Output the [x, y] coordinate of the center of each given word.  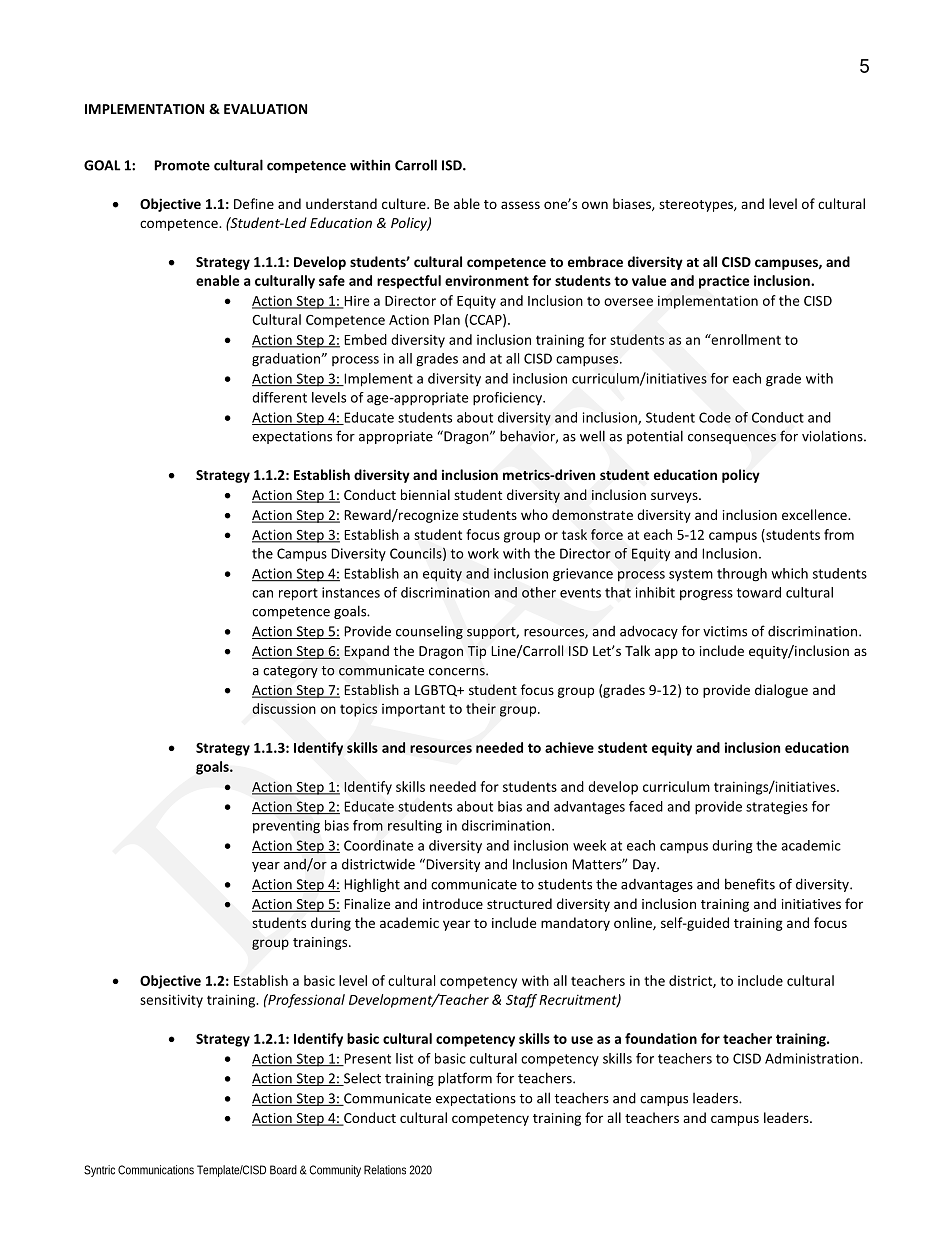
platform [465, 1079]
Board [283, 1170]
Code [715, 417]
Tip [477, 652]
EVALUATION [265, 109]
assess [520, 205]
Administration [813, 1058]
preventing [286, 827]
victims [725, 631]
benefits [750, 884]
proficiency [508, 399]
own [595, 205]
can [262, 594]
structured [519, 903]
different [279, 397]
